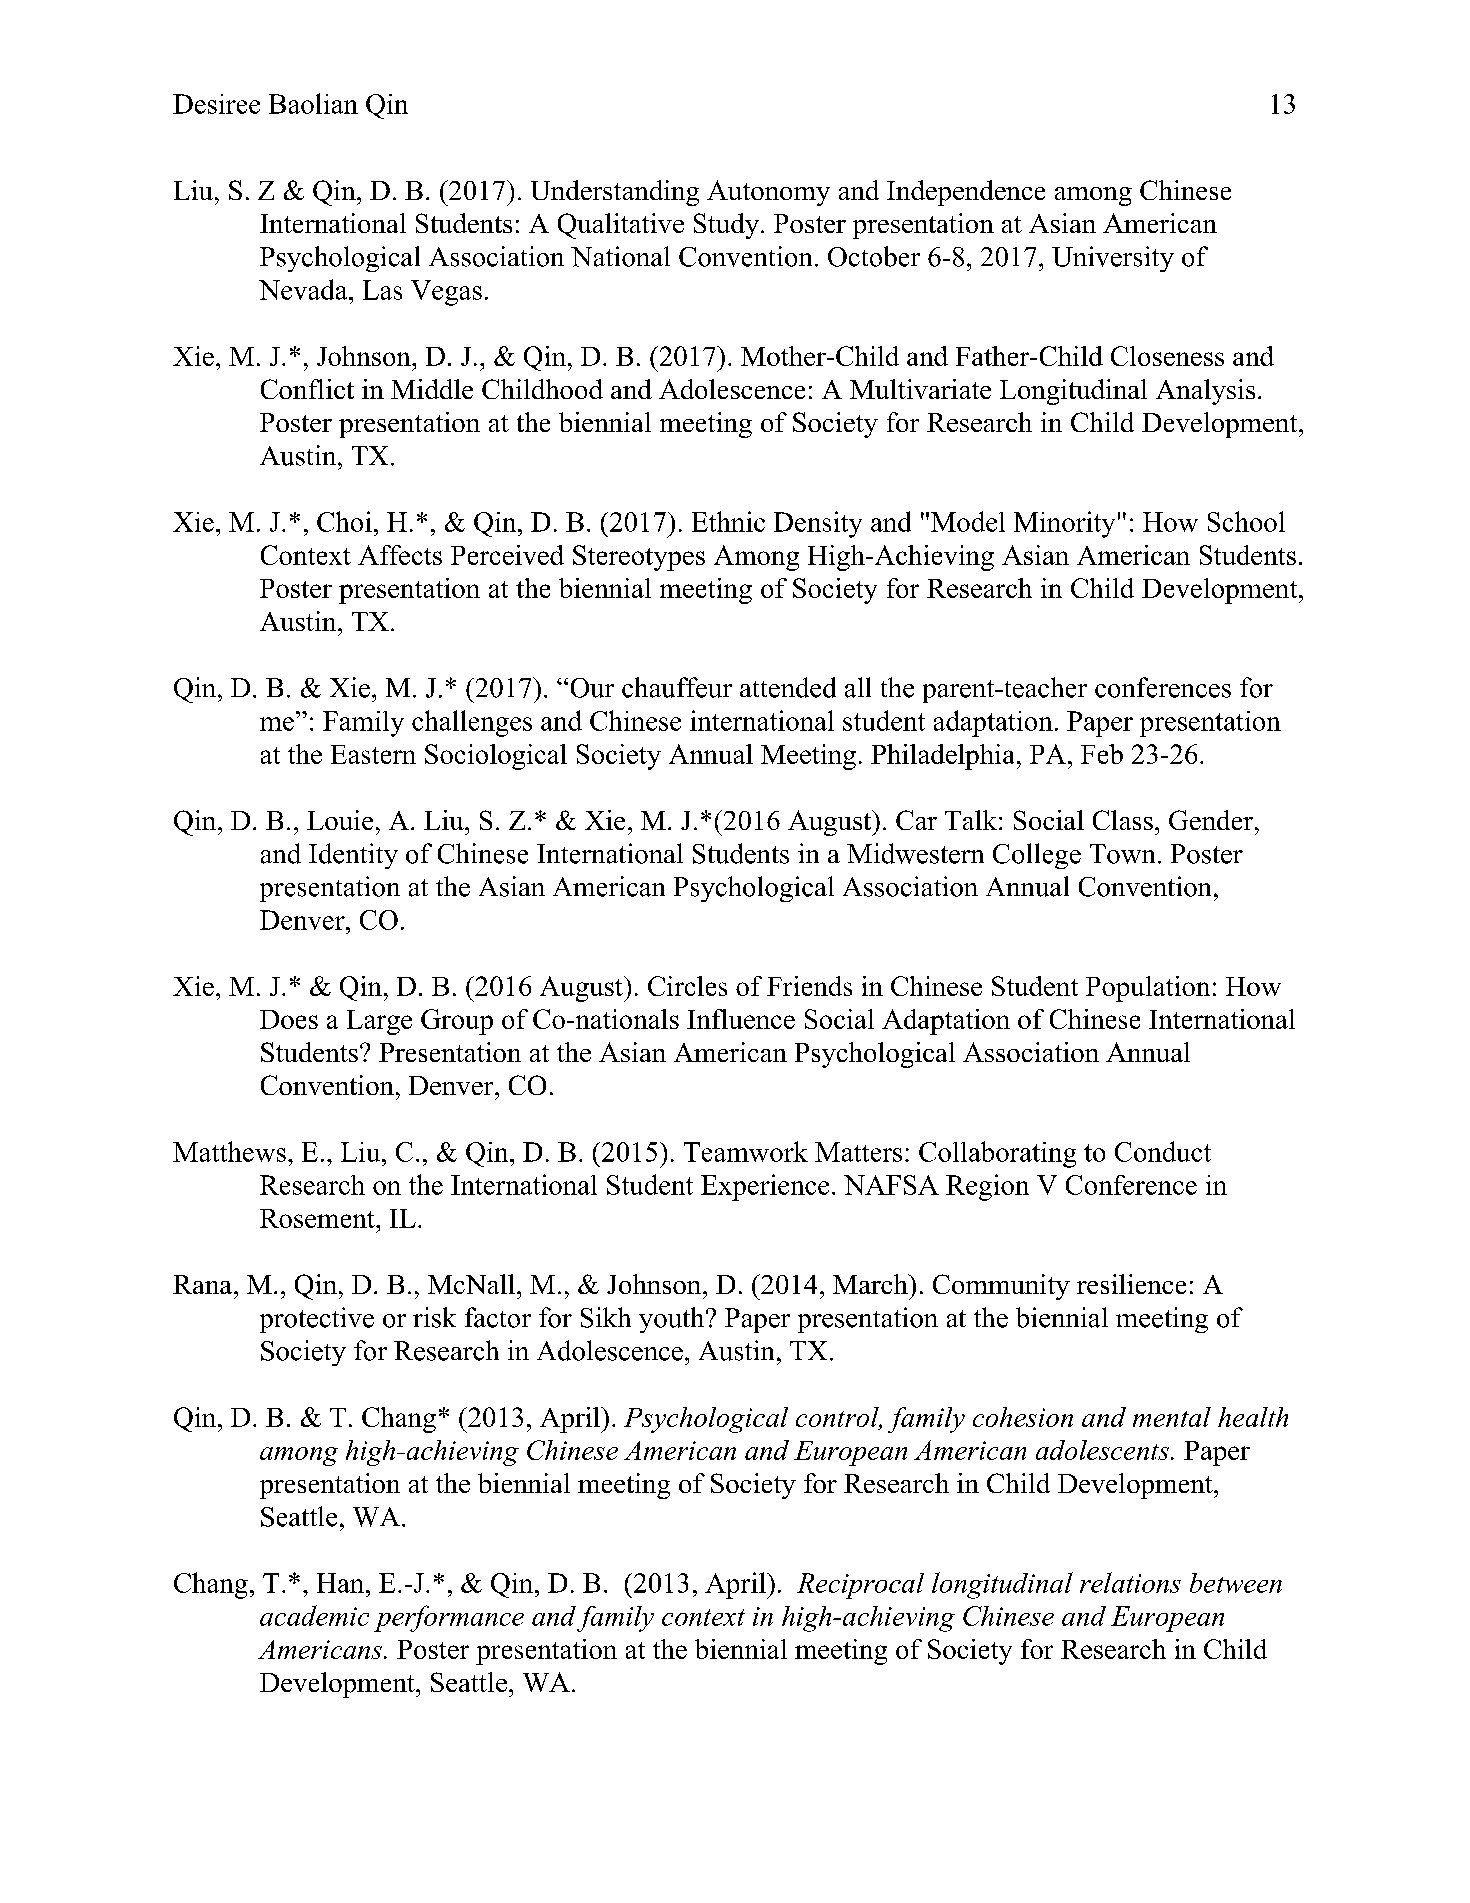  Describe the element at coordinates (353, 856) in the image. I see `Identity` at that location.
